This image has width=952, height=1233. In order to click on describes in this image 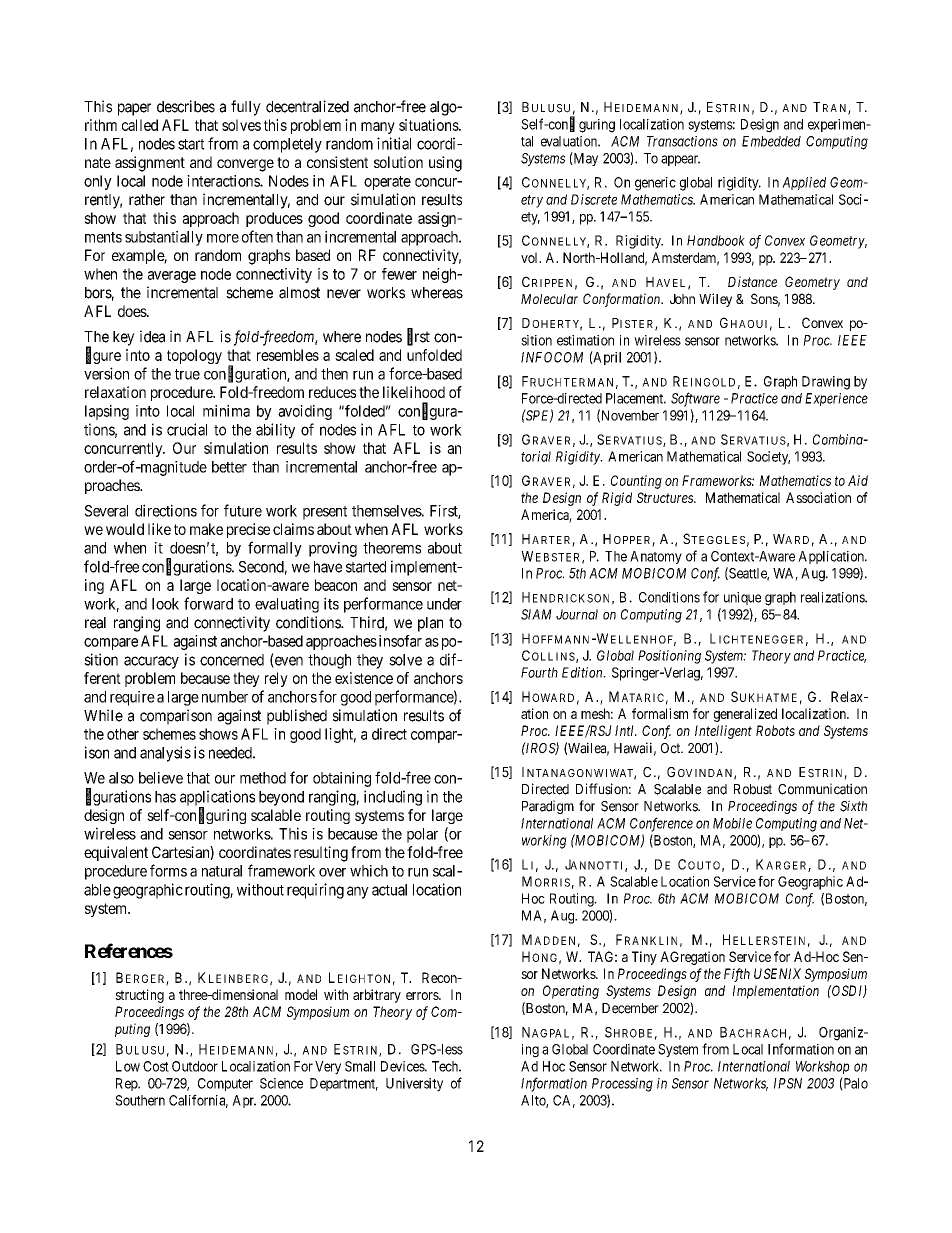, I will do `click(186, 106)`.
